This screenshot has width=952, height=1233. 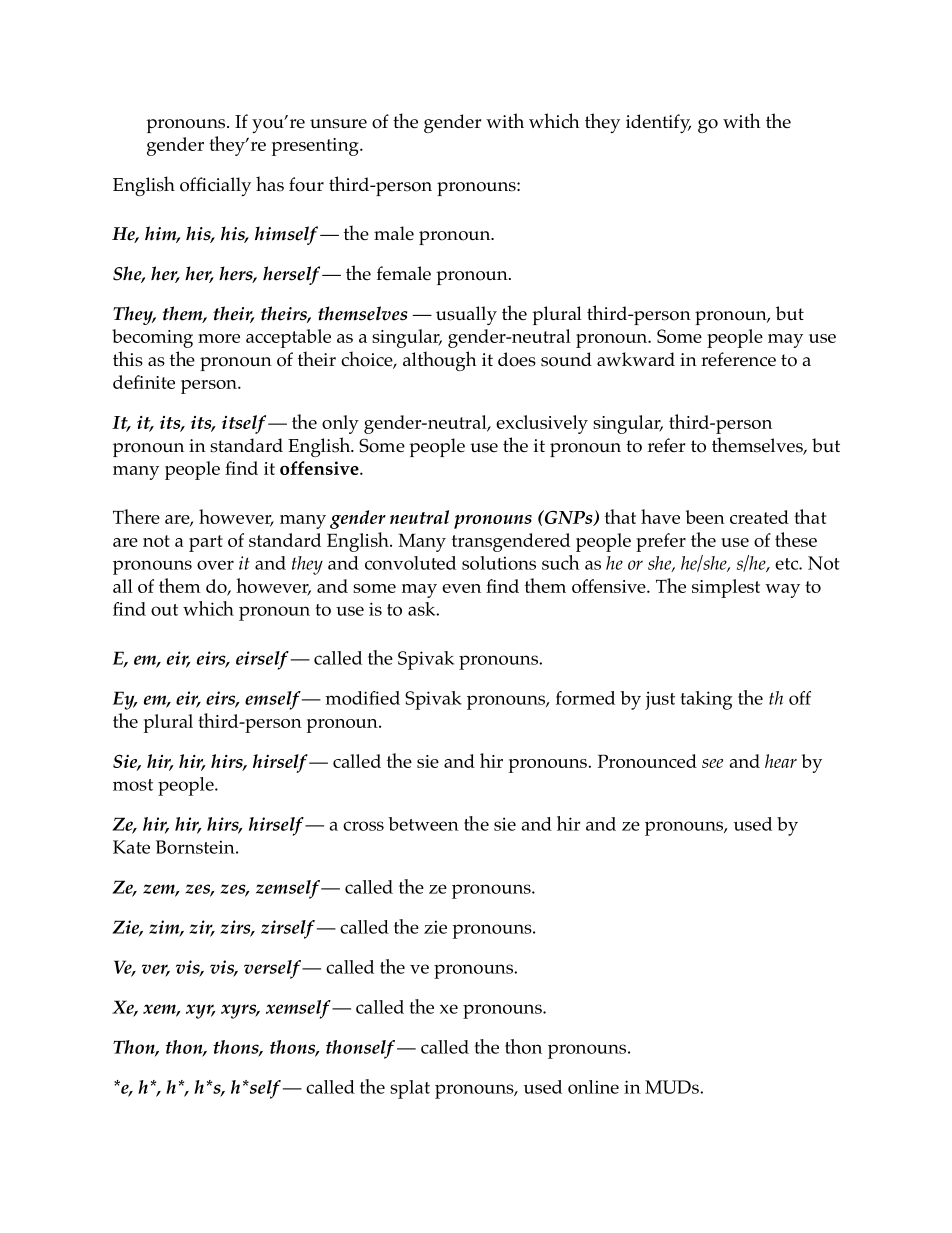 I want to click on hear, so click(x=781, y=761).
